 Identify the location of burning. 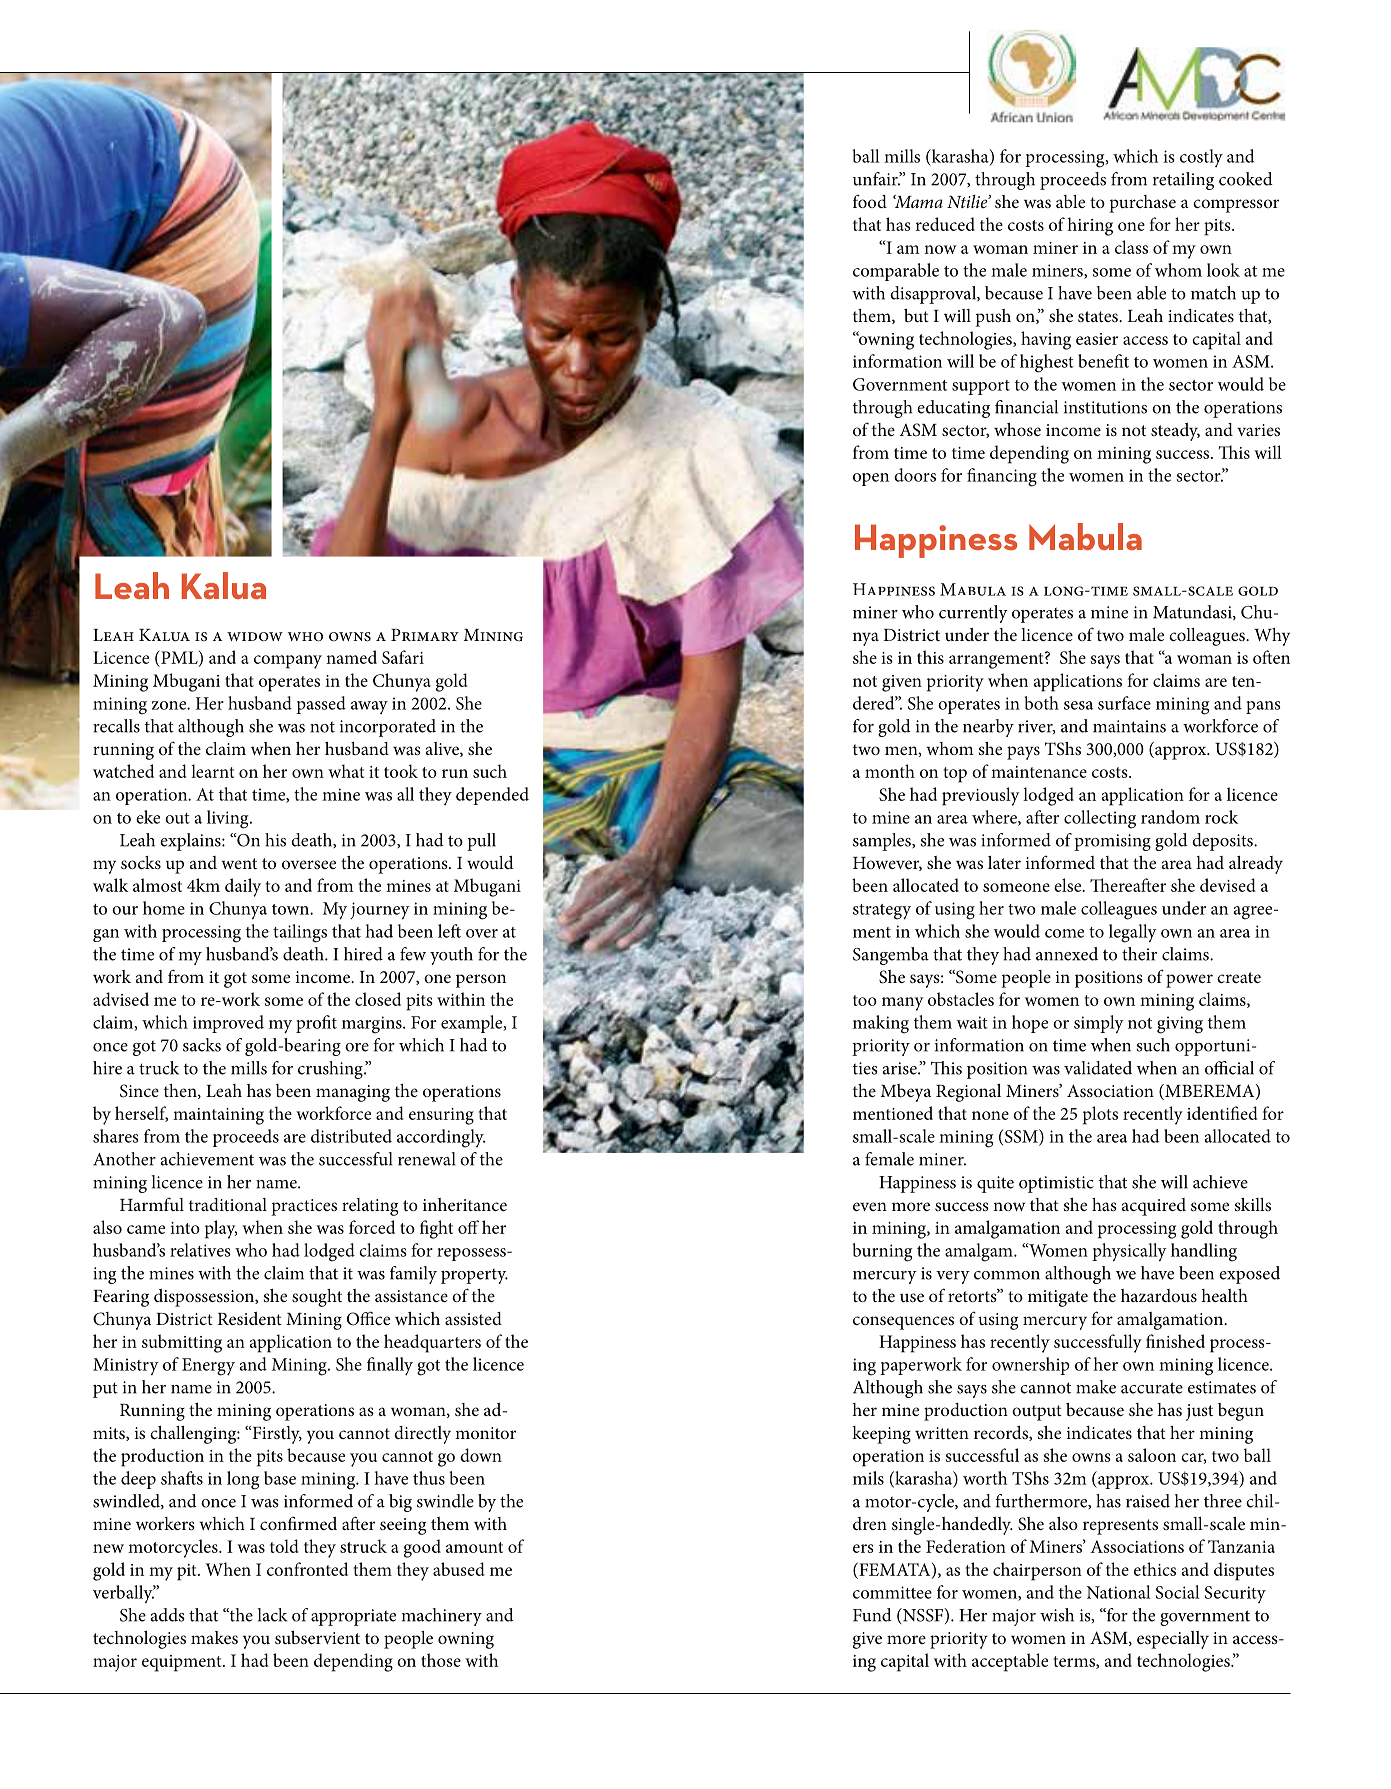
(882, 1252).
